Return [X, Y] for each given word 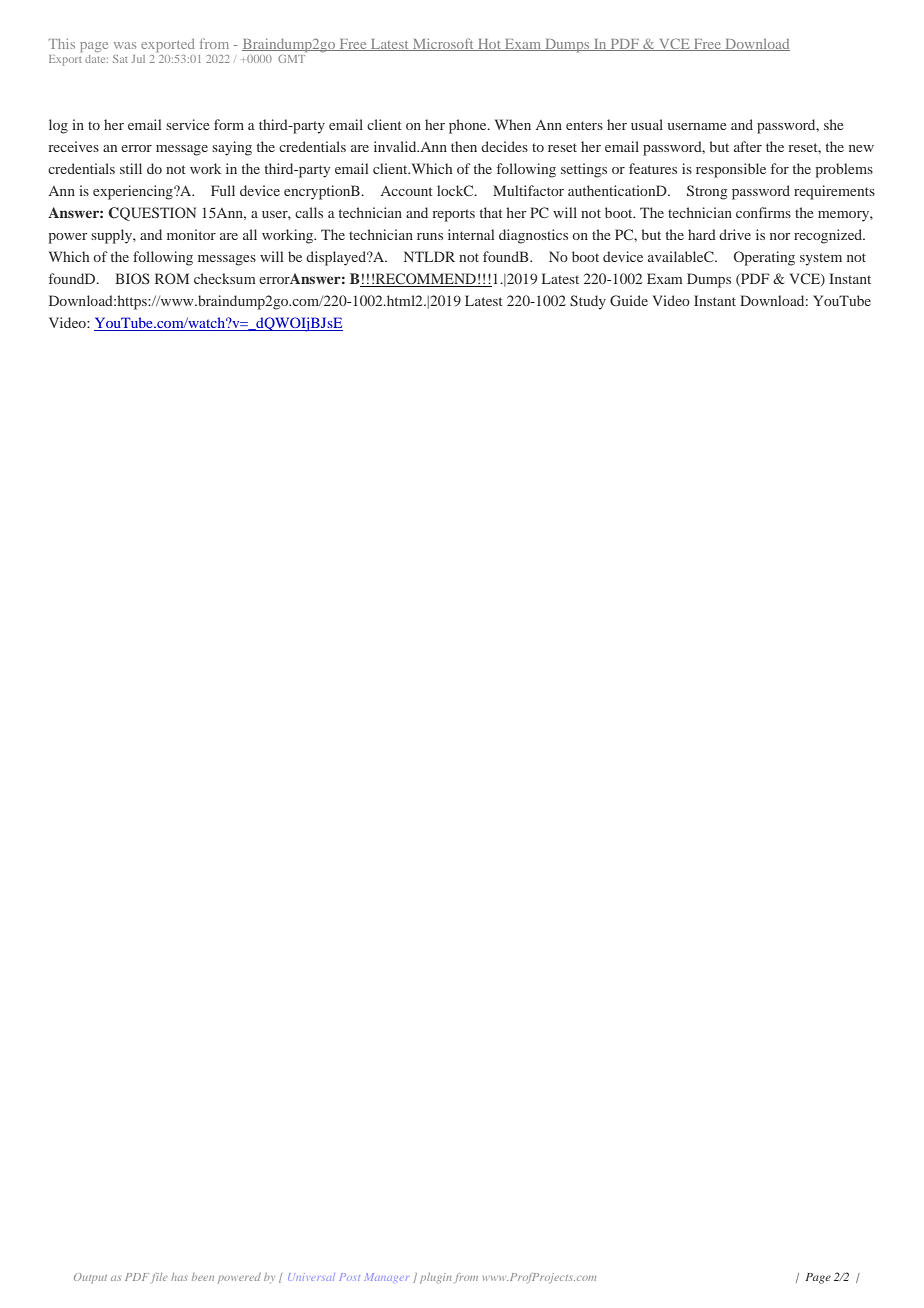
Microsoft [443, 44]
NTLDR [429, 256]
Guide [629, 300]
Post [349, 1277]
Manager [387, 1277]
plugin [436, 1278]
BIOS [132, 278]
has [179, 1277]
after [748, 146]
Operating [764, 258]
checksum [225, 278]
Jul [138, 59]
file [159, 1278]
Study [588, 302]
